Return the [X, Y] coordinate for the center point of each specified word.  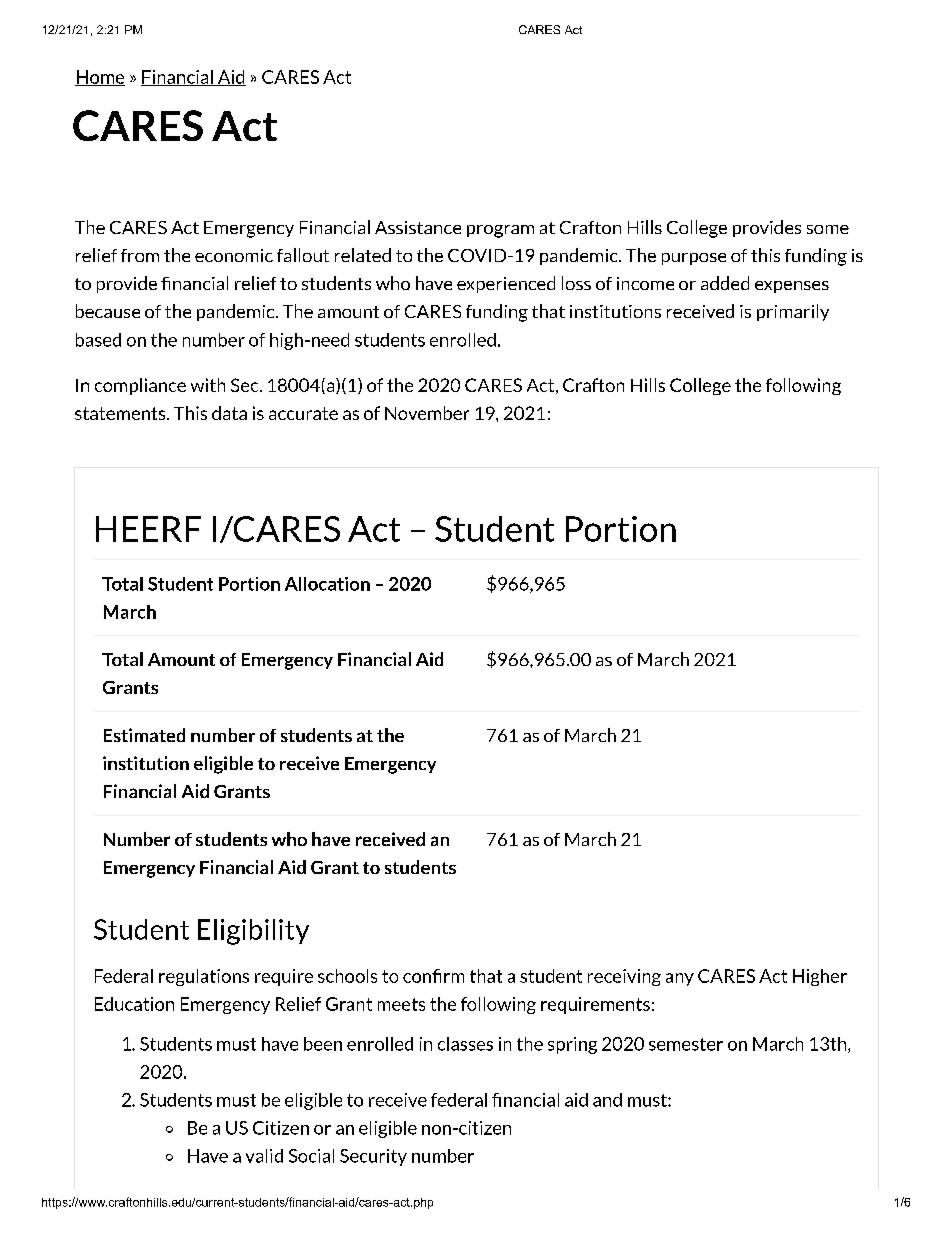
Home [100, 78]
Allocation [327, 584]
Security [373, 1157]
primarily [793, 312]
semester [686, 1044]
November [427, 413]
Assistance [418, 227]
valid [264, 1156]
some [828, 229]
